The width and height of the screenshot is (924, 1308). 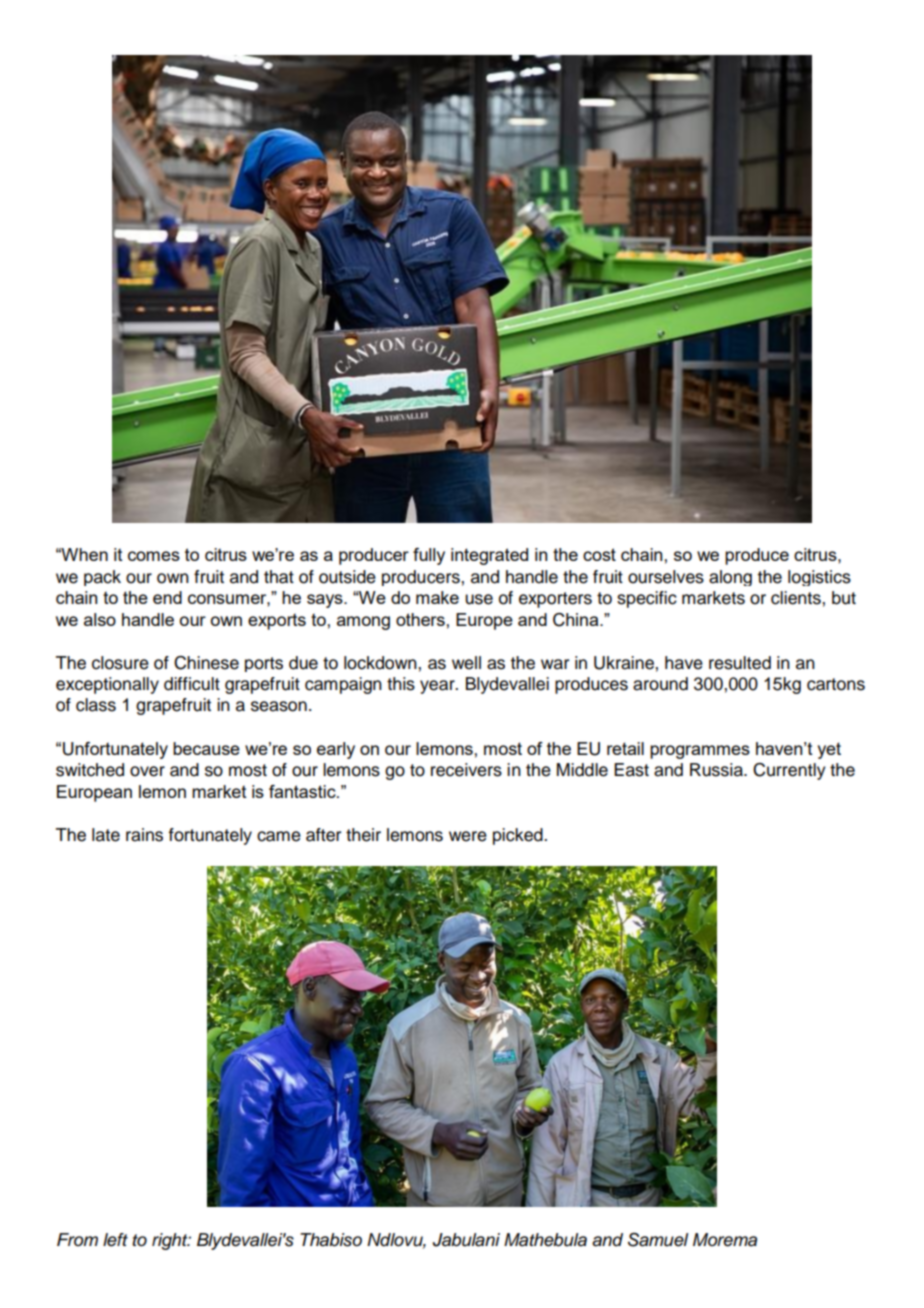 What do you see at coordinates (144, 835) in the screenshot?
I see `rains` at bounding box center [144, 835].
